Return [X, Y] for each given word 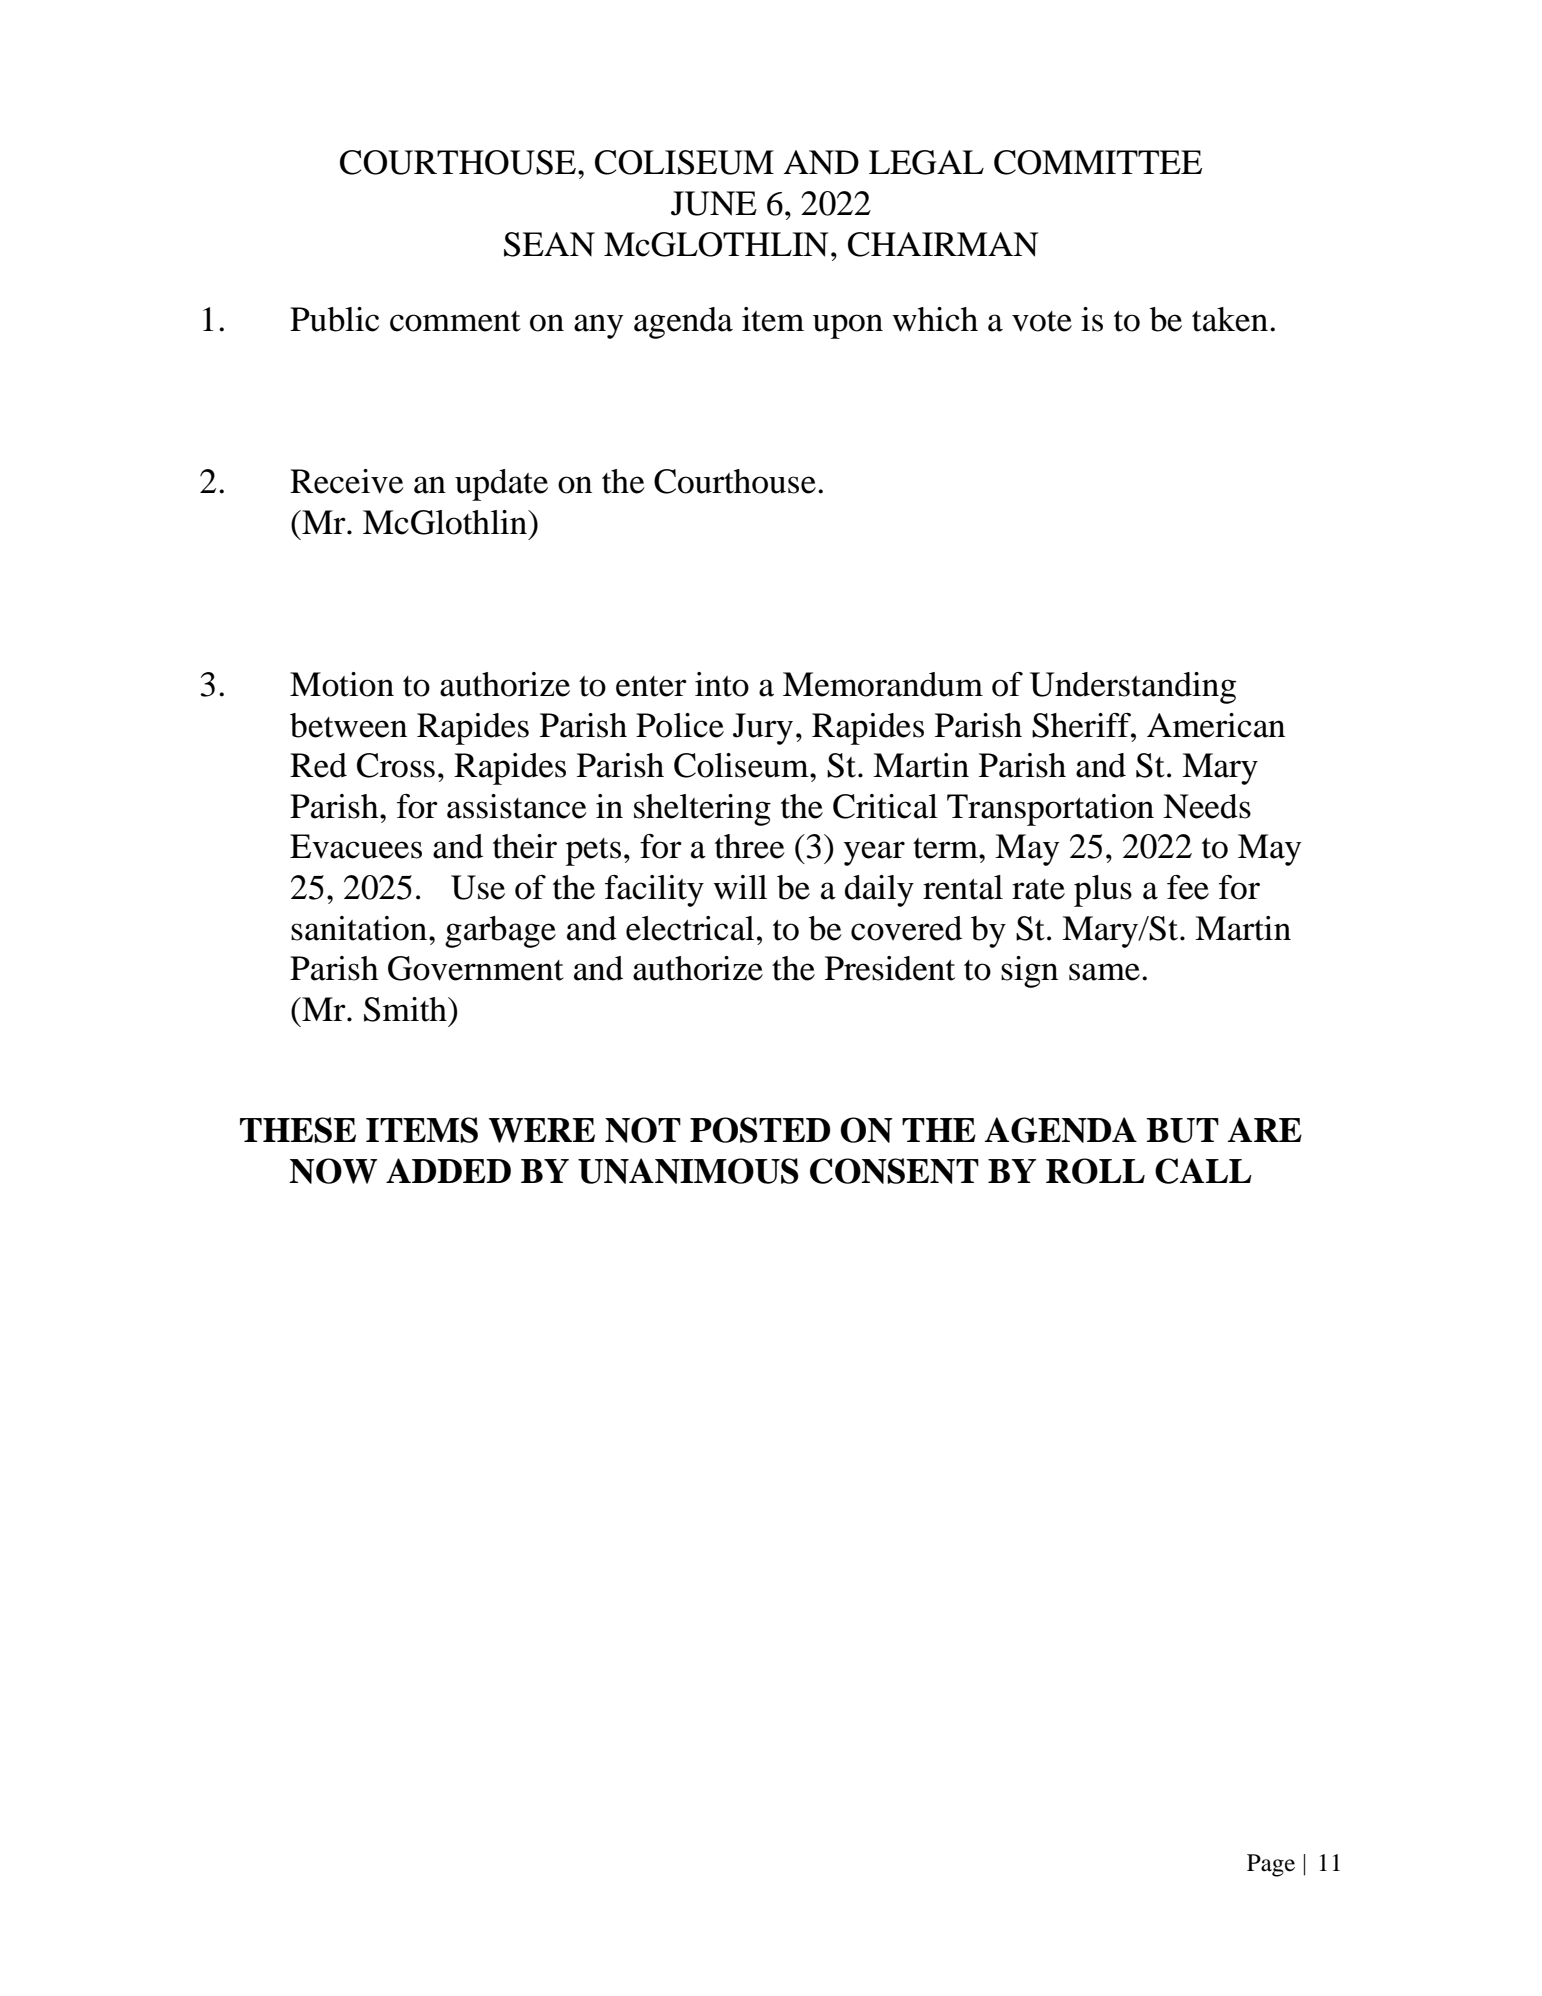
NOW [333, 1171]
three [750, 846]
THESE [298, 1130]
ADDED [448, 1170]
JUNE [714, 203]
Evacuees [356, 846]
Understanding [1133, 688]
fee [1188, 887]
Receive [347, 481]
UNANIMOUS [688, 1171]
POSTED [760, 1130]
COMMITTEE [1098, 162]
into [722, 684]
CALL [1203, 1171]
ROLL [1095, 1171]
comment [455, 321]
